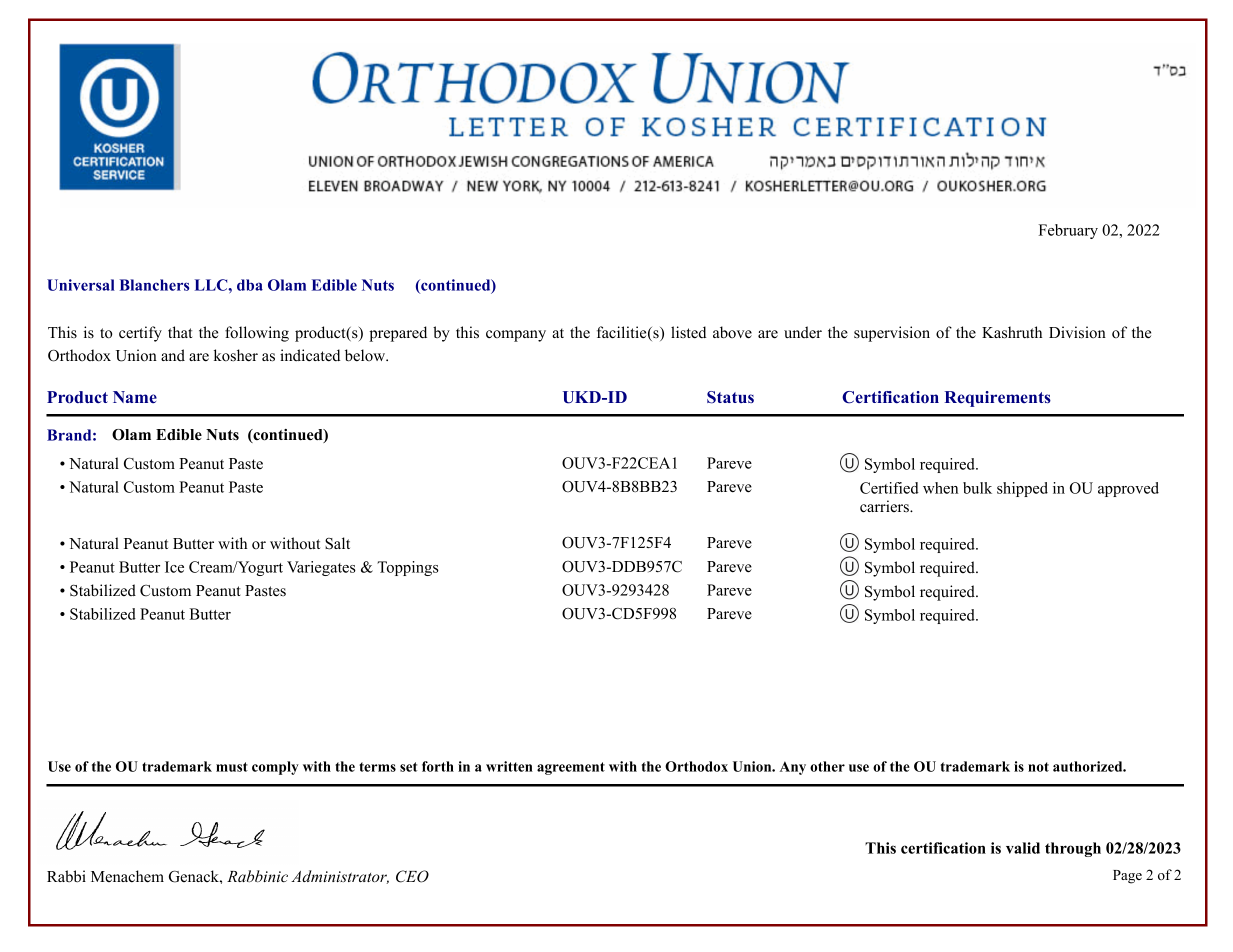  I want to click on Toppings, so click(408, 568).
